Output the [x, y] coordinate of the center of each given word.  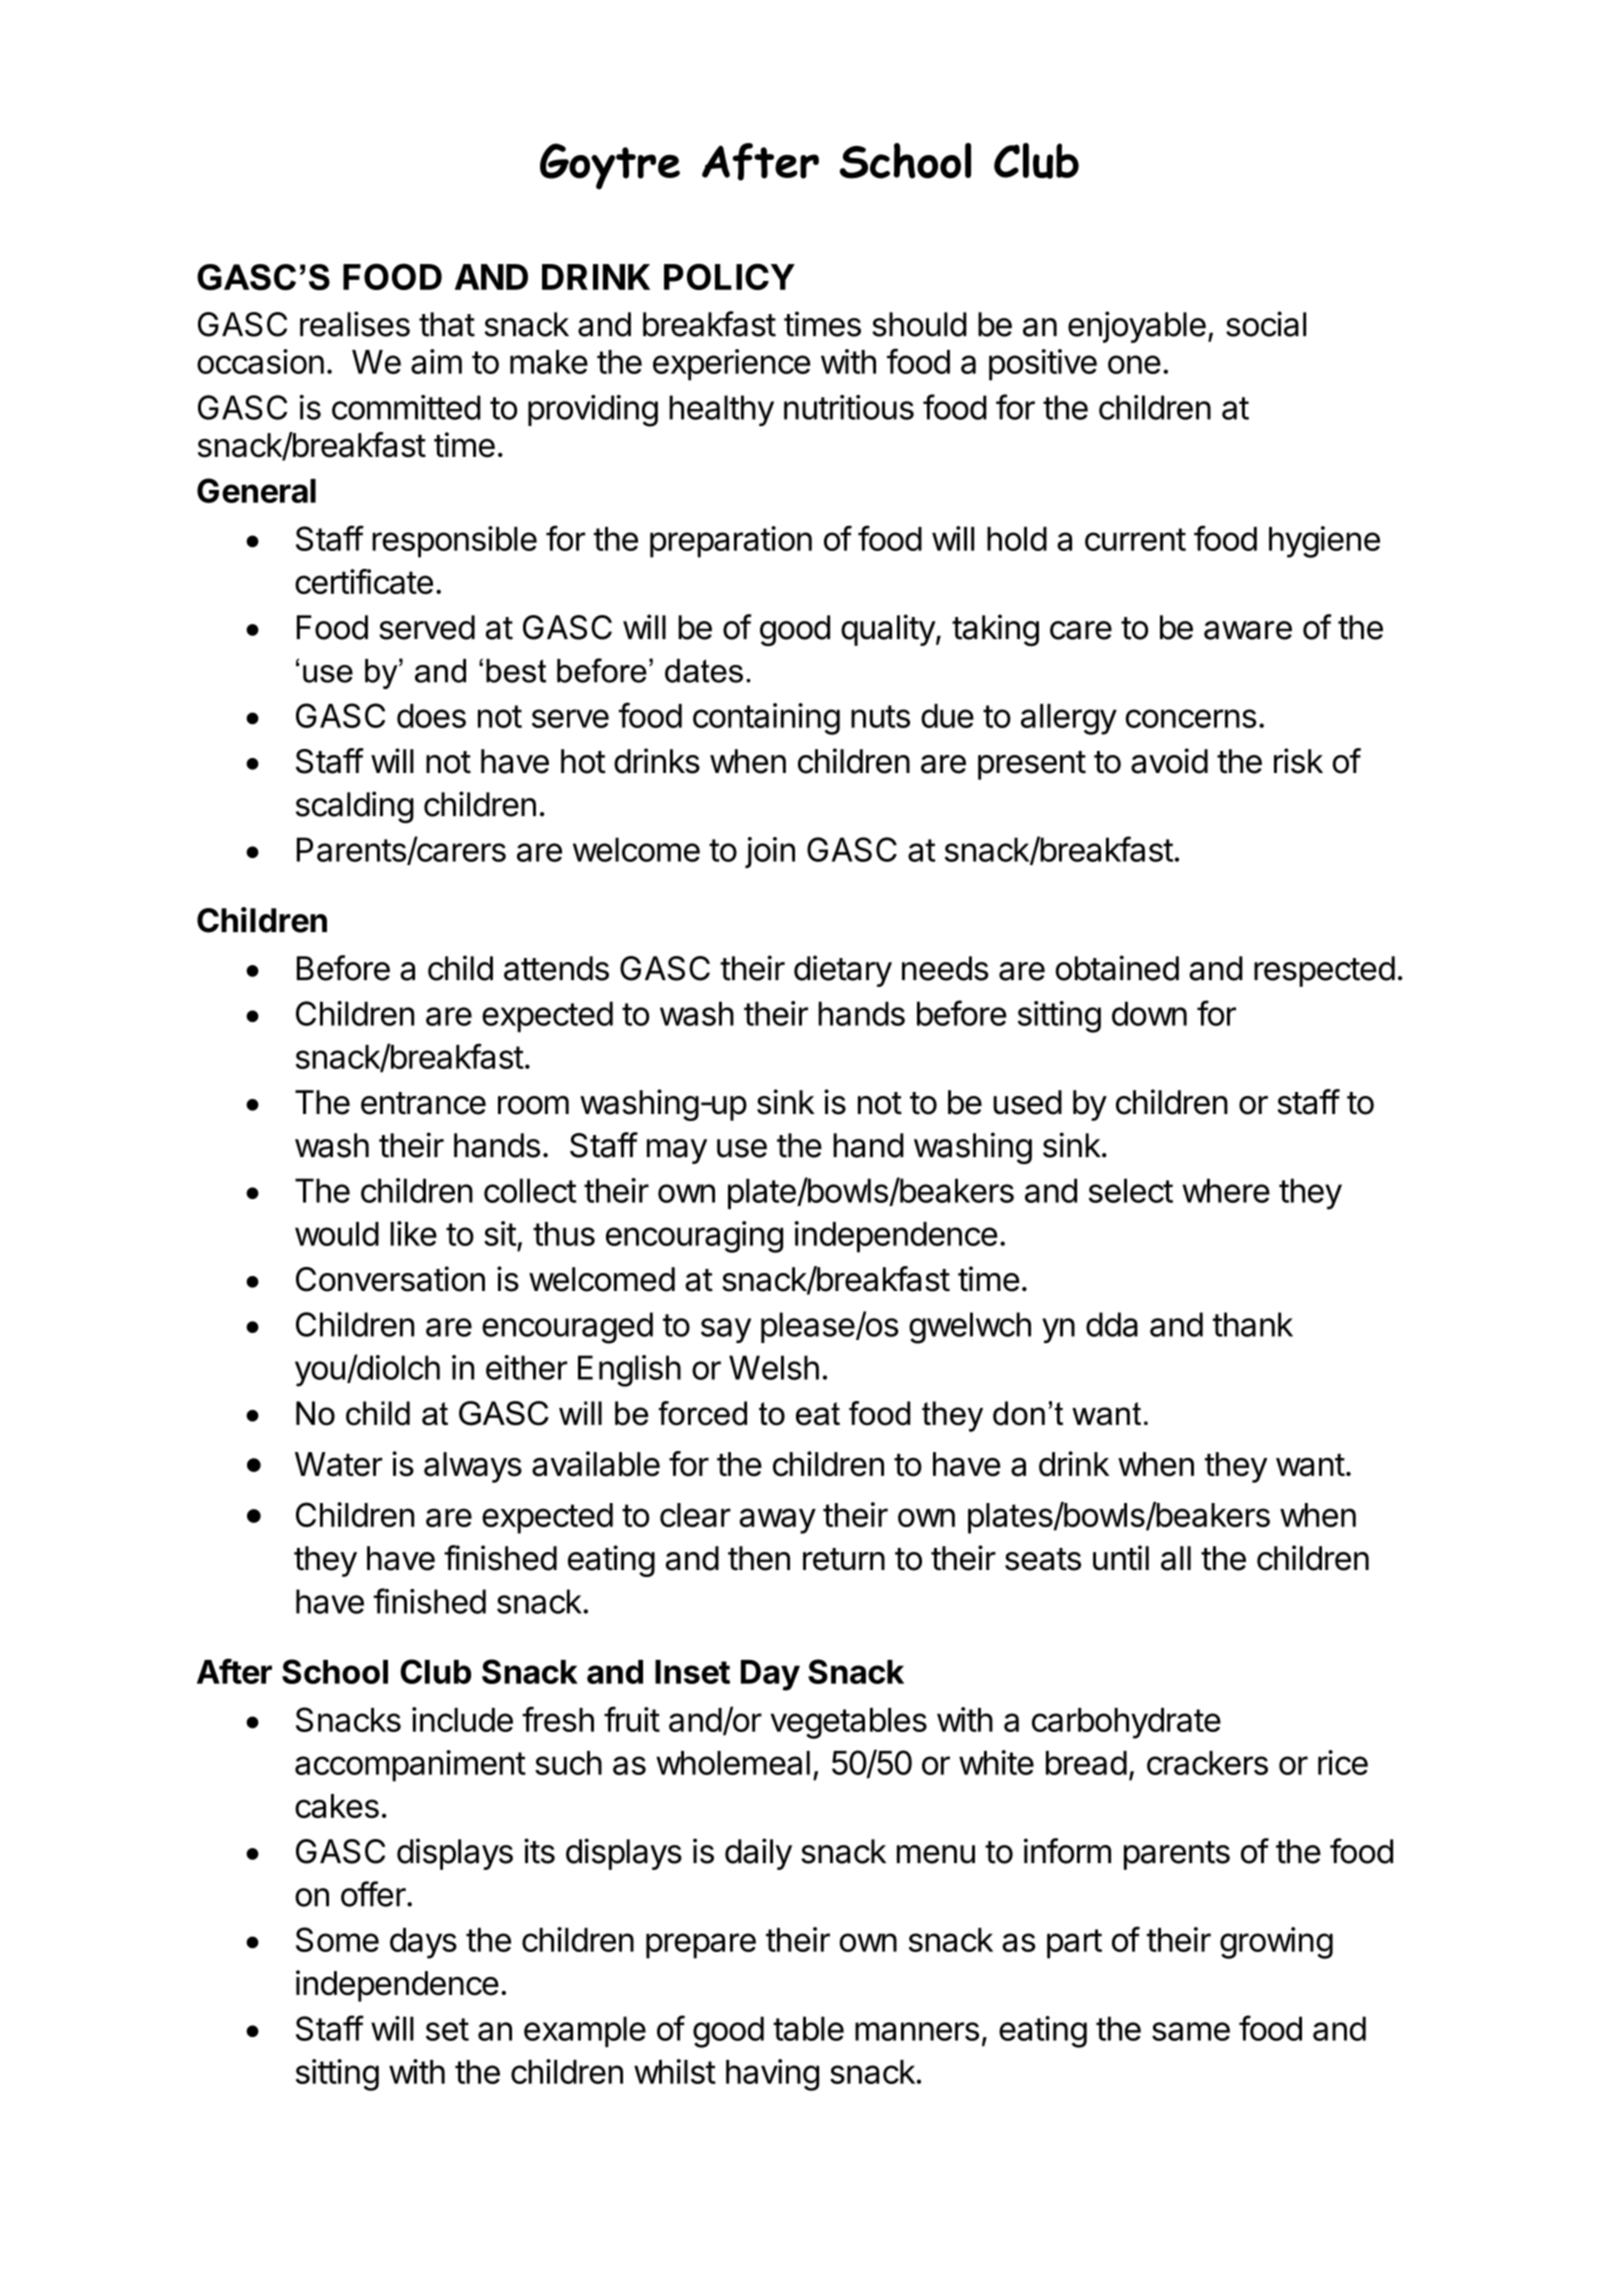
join [770, 852]
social [1266, 324]
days [423, 1943]
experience [731, 365]
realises [355, 324]
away [778, 1521]
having [772, 2075]
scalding [355, 807]
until [1121, 1558]
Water [338, 1464]
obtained [1117, 968]
